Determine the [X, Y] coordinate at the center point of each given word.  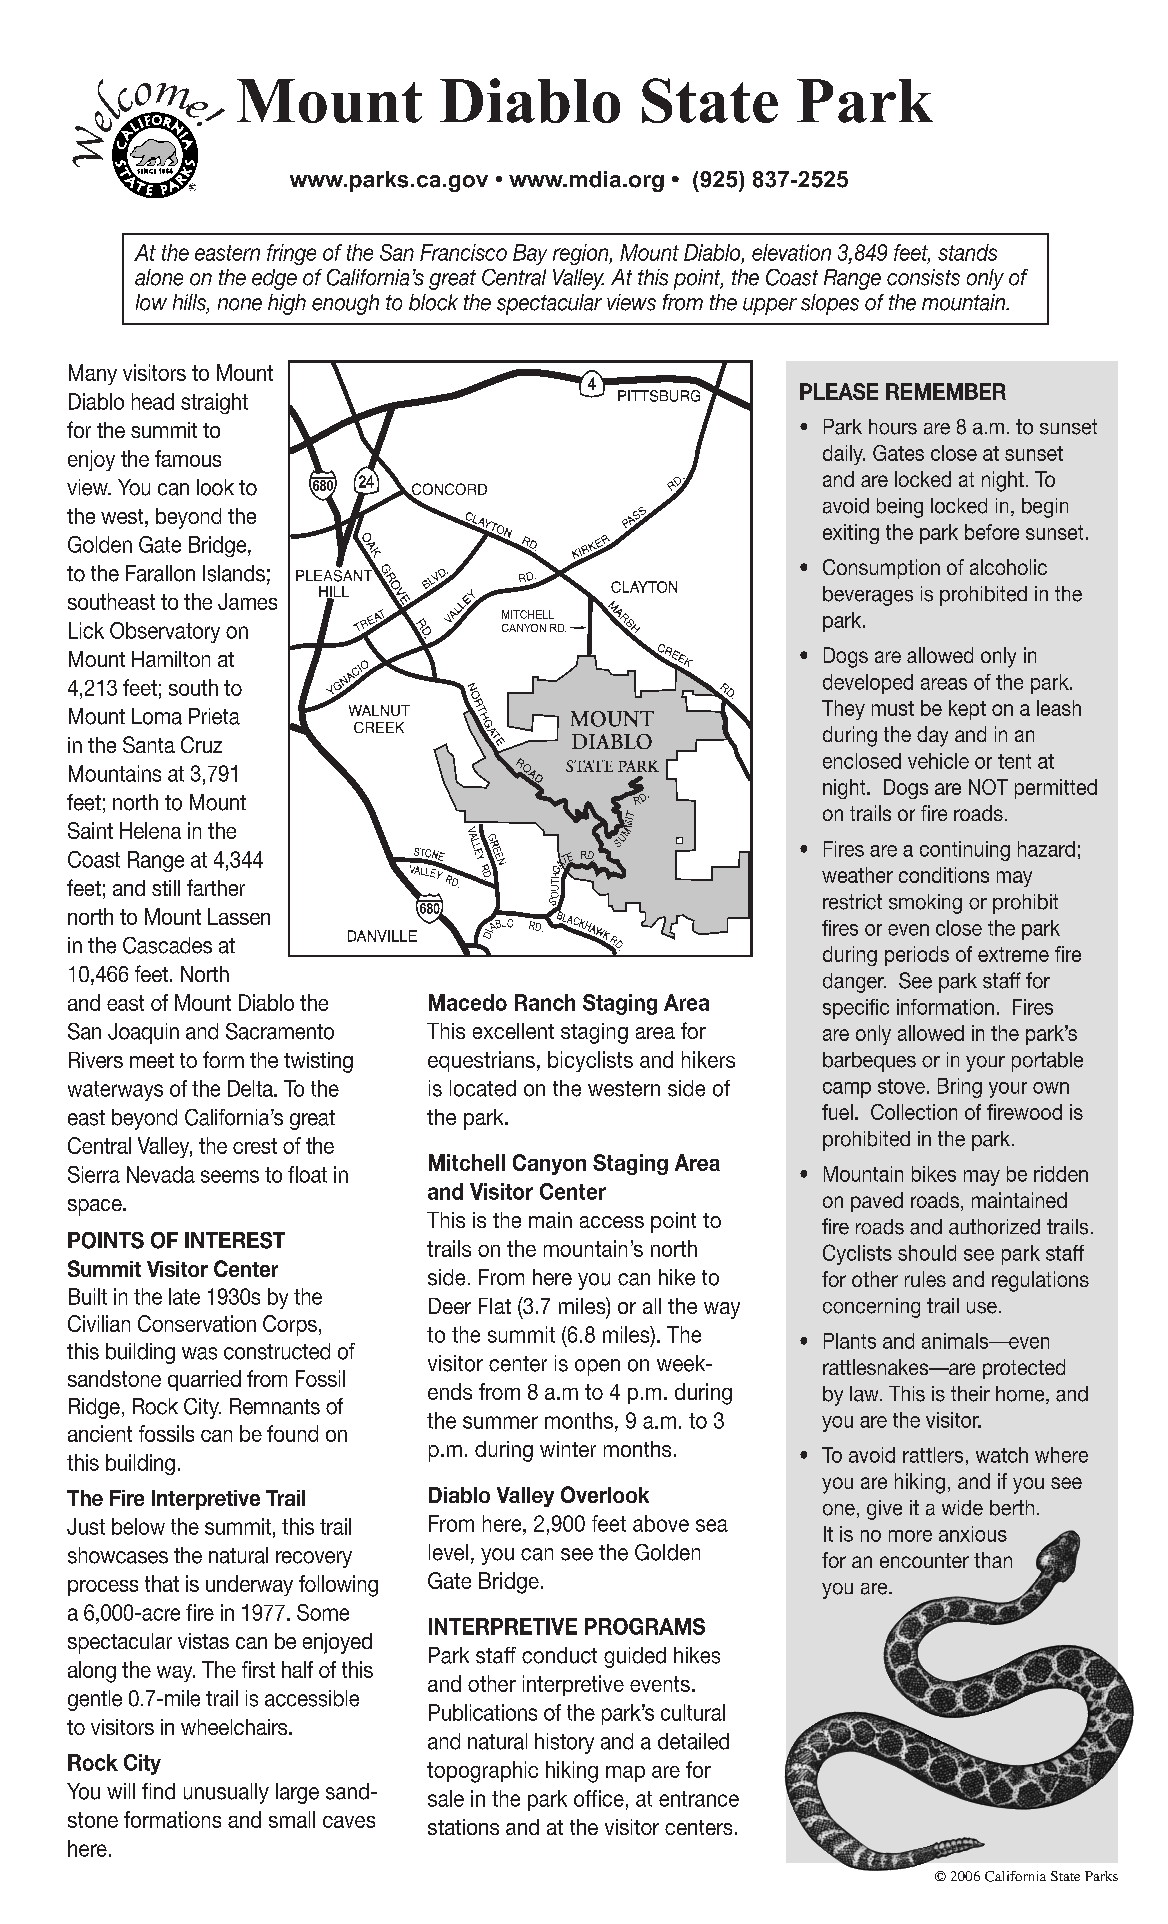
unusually [226, 1793]
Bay [530, 254]
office [599, 1798]
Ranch [545, 1002]
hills [190, 303]
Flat [495, 1306]
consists [923, 277]
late [184, 1296]
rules [925, 1279]
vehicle [938, 761]
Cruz [201, 744]
